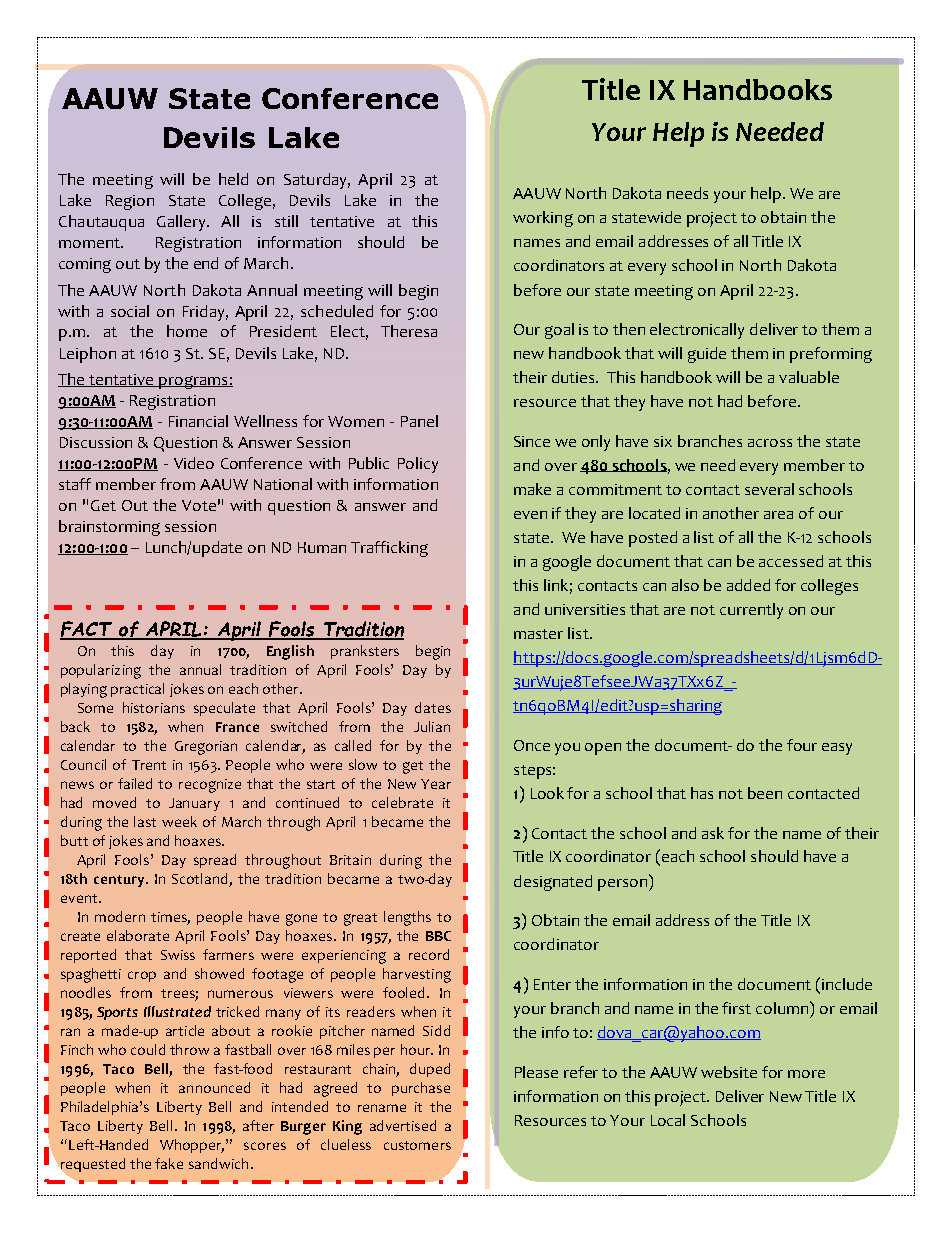  Describe the element at coordinates (402, 802) in the image. I see `celebrate` at that location.
